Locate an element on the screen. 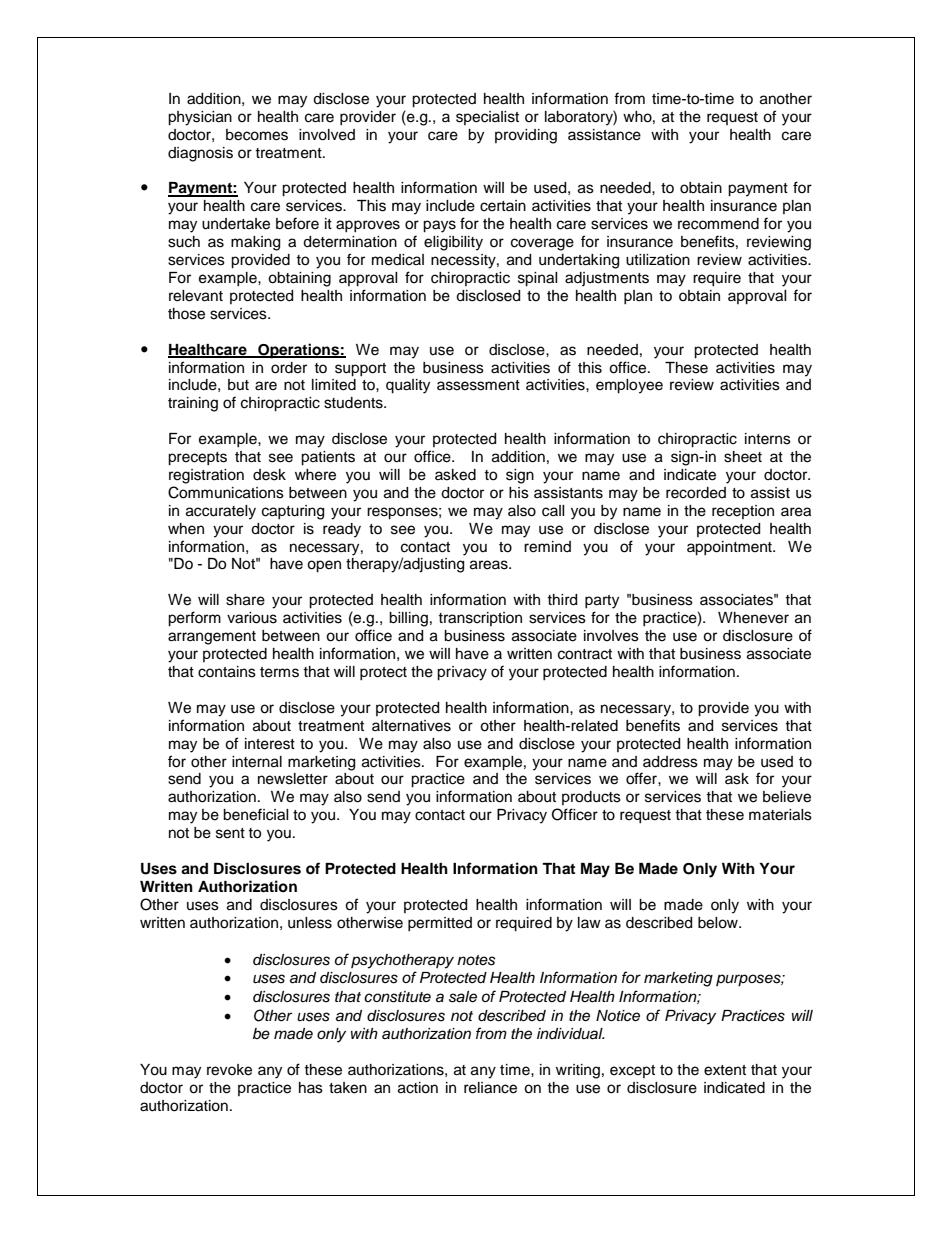 The image size is (952, 1233). share is located at coordinates (245, 600).
